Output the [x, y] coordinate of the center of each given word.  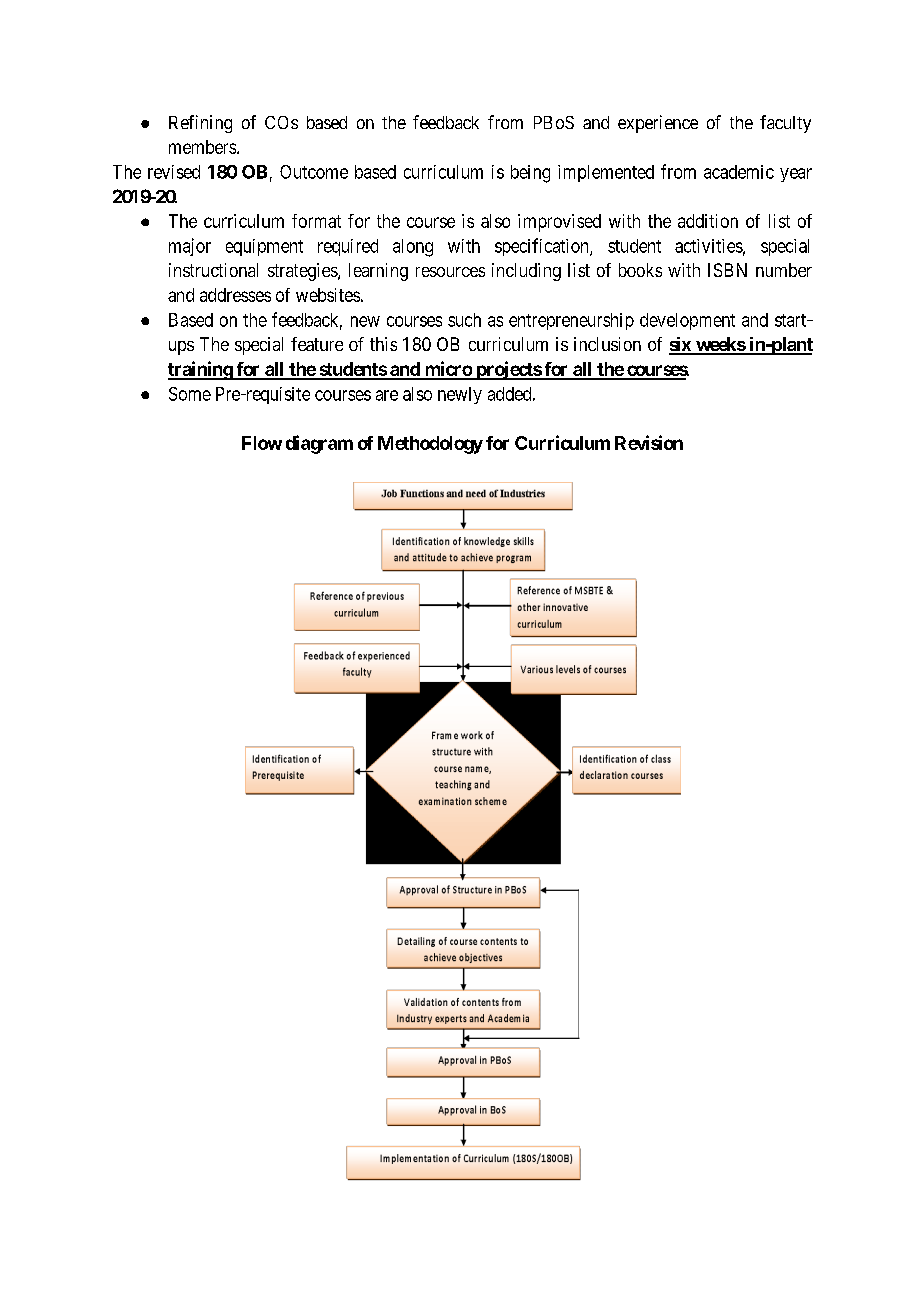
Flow [262, 443]
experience [658, 124]
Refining [200, 124]
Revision [649, 442]
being [530, 174]
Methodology [430, 445]
